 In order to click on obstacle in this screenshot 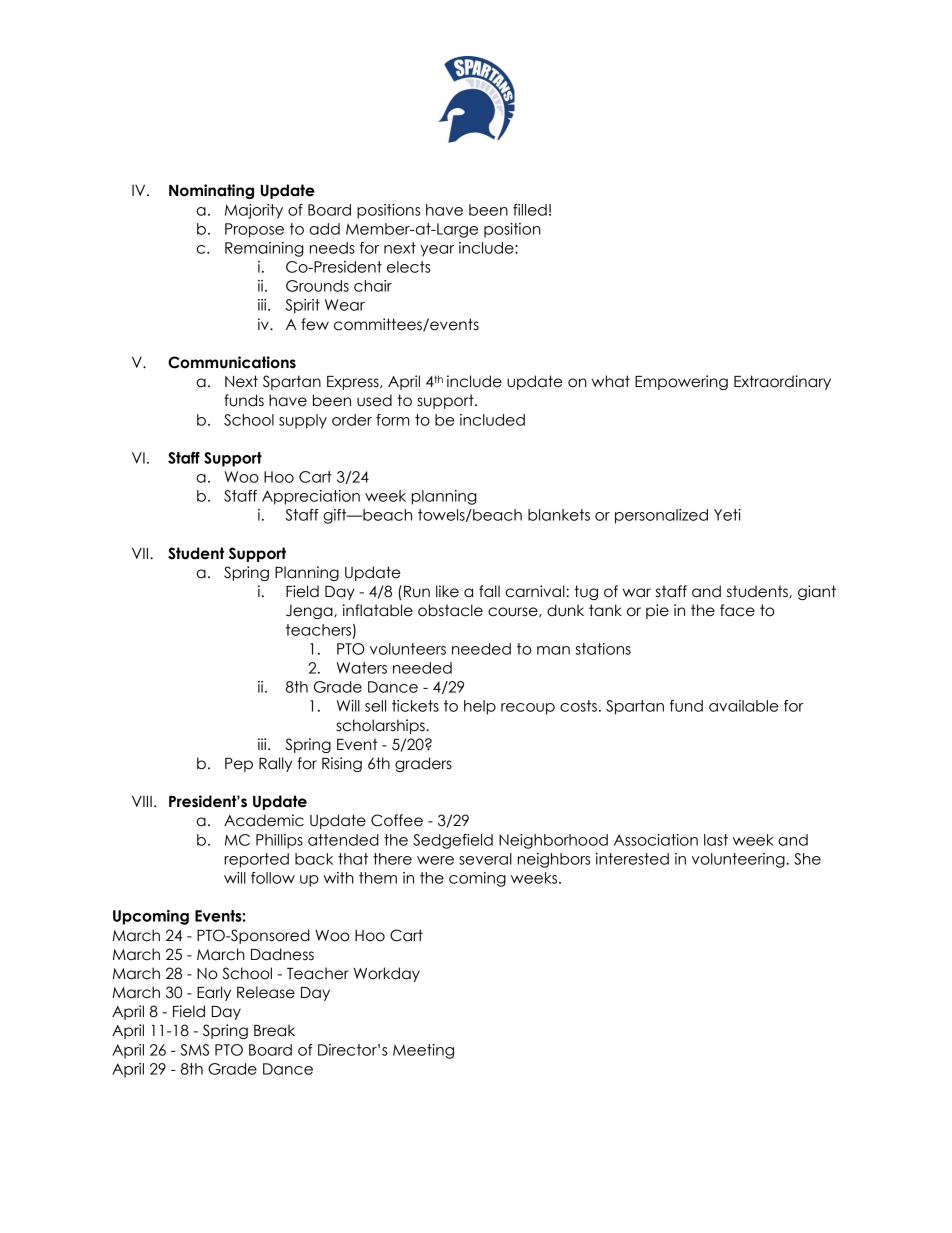, I will do `click(450, 610)`.
